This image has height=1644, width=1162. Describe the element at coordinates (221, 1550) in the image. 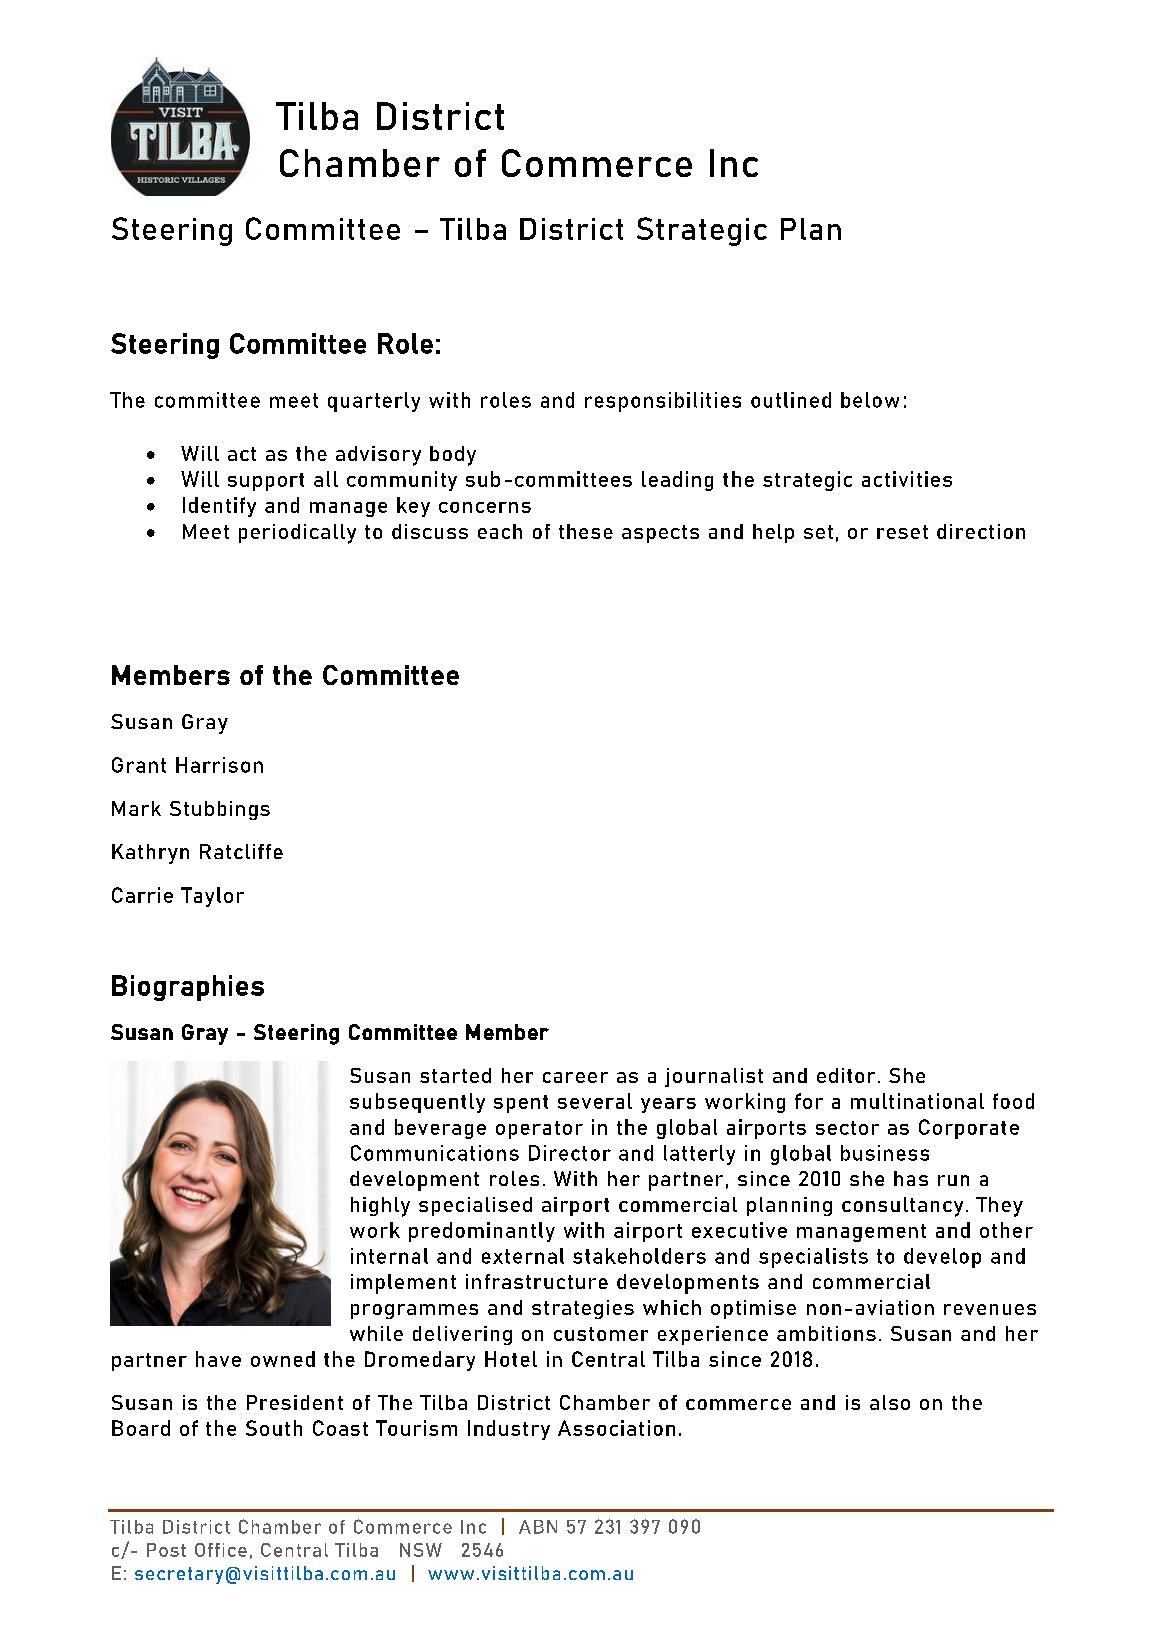

I see `Office` at that location.
